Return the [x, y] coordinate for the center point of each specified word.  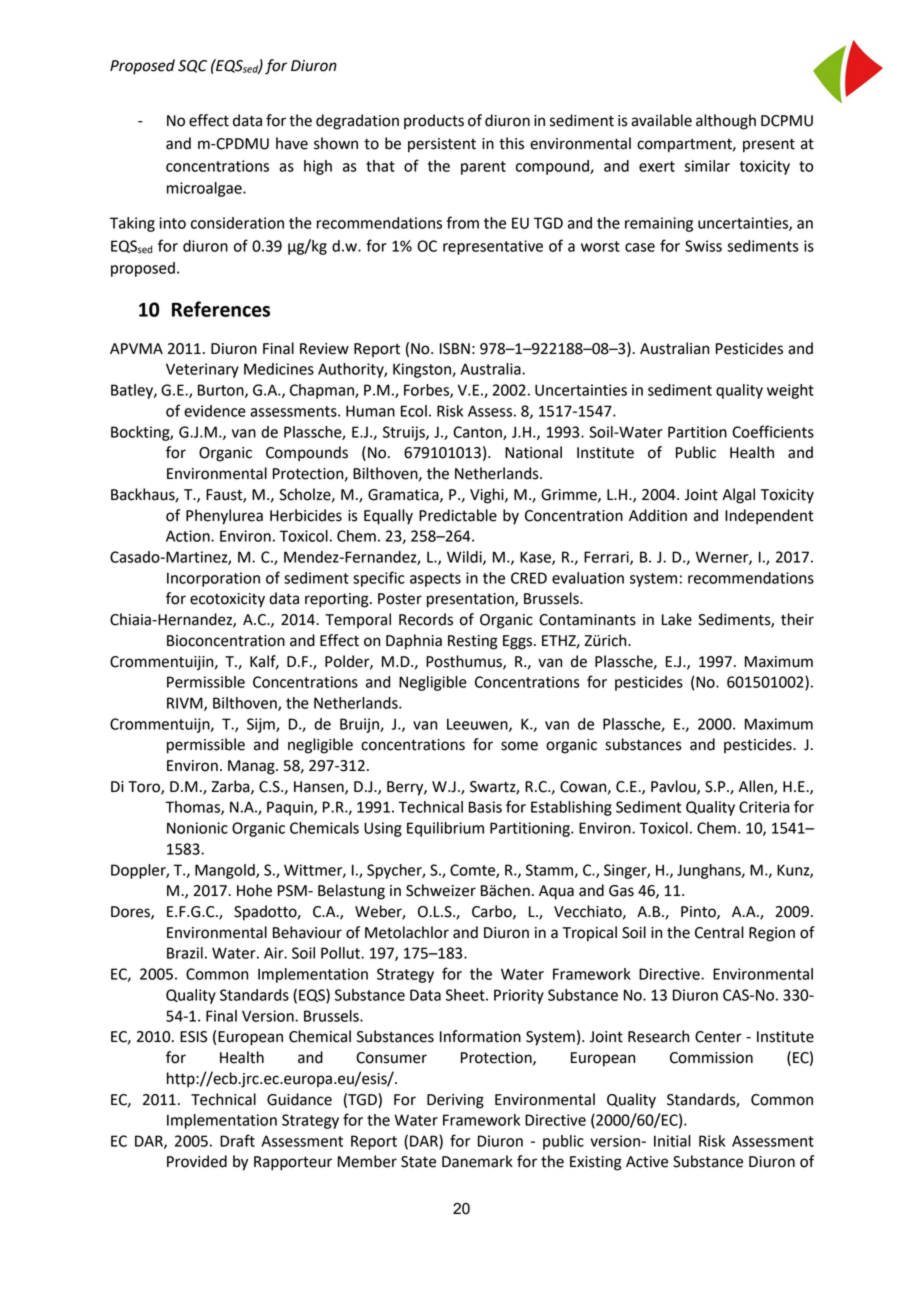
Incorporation [213, 579]
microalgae [205, 189]
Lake [677, 619]
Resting [473, 642]
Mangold [226, 871]
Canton [478, 433]
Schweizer [441, 890]
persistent [442, 145]
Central [719, 932]
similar [707, 166]
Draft [237, 1140]
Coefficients [773, 431]
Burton [222, 391]
